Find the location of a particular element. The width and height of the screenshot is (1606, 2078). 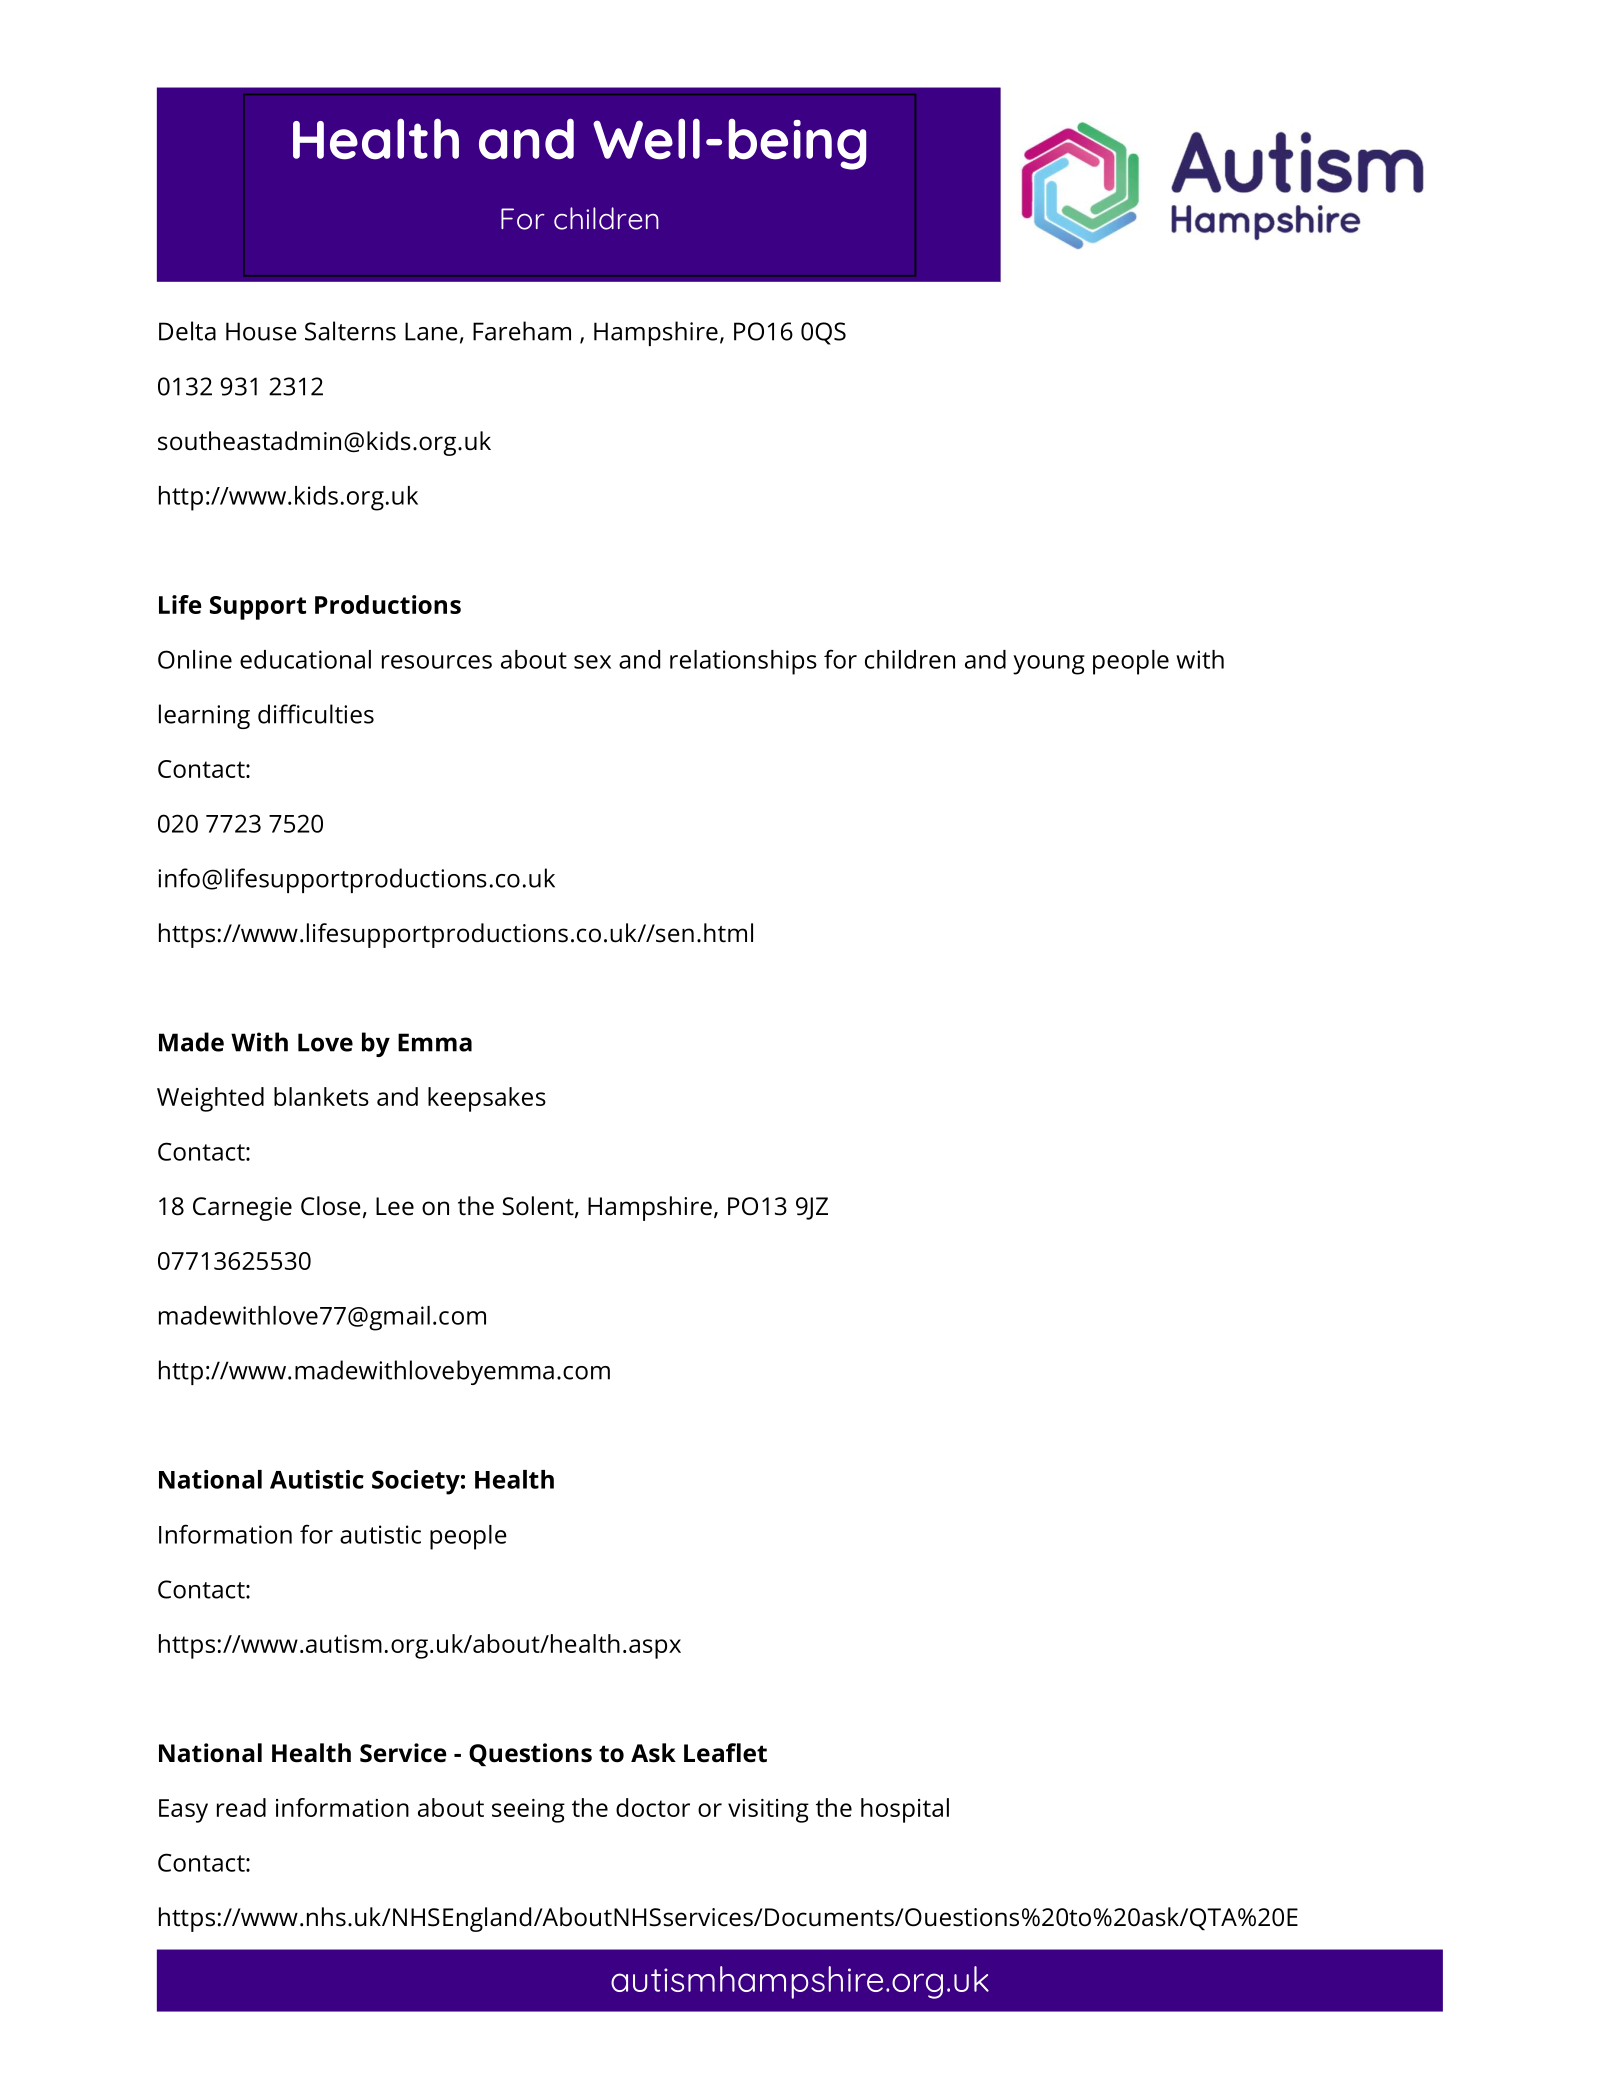

keepsakes is located at coordinates (487, 1099).
